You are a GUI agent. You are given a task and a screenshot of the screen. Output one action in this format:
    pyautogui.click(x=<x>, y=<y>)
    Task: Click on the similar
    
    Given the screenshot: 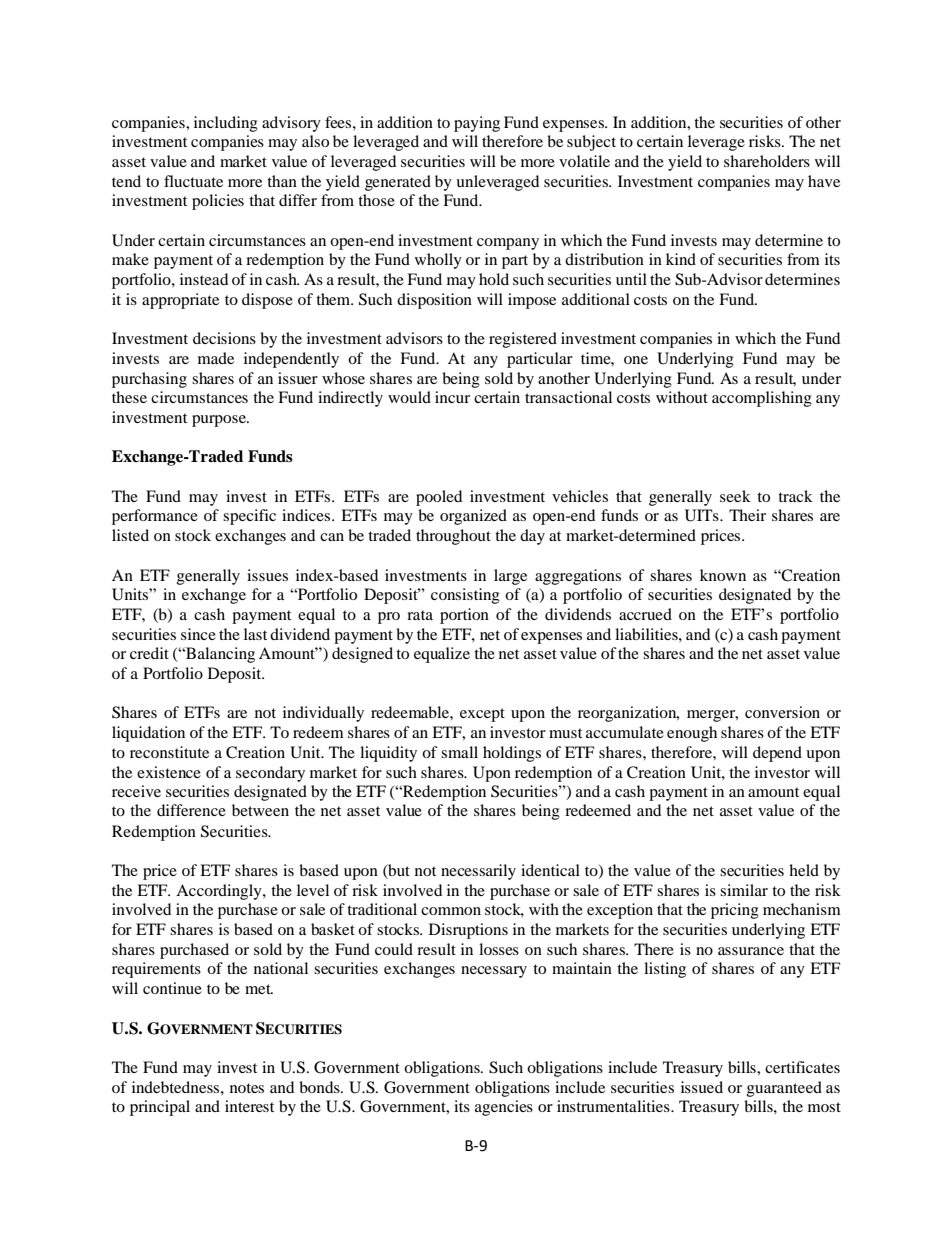 What is the action you would take?
    pyautogui.click(x=744, y=890)
